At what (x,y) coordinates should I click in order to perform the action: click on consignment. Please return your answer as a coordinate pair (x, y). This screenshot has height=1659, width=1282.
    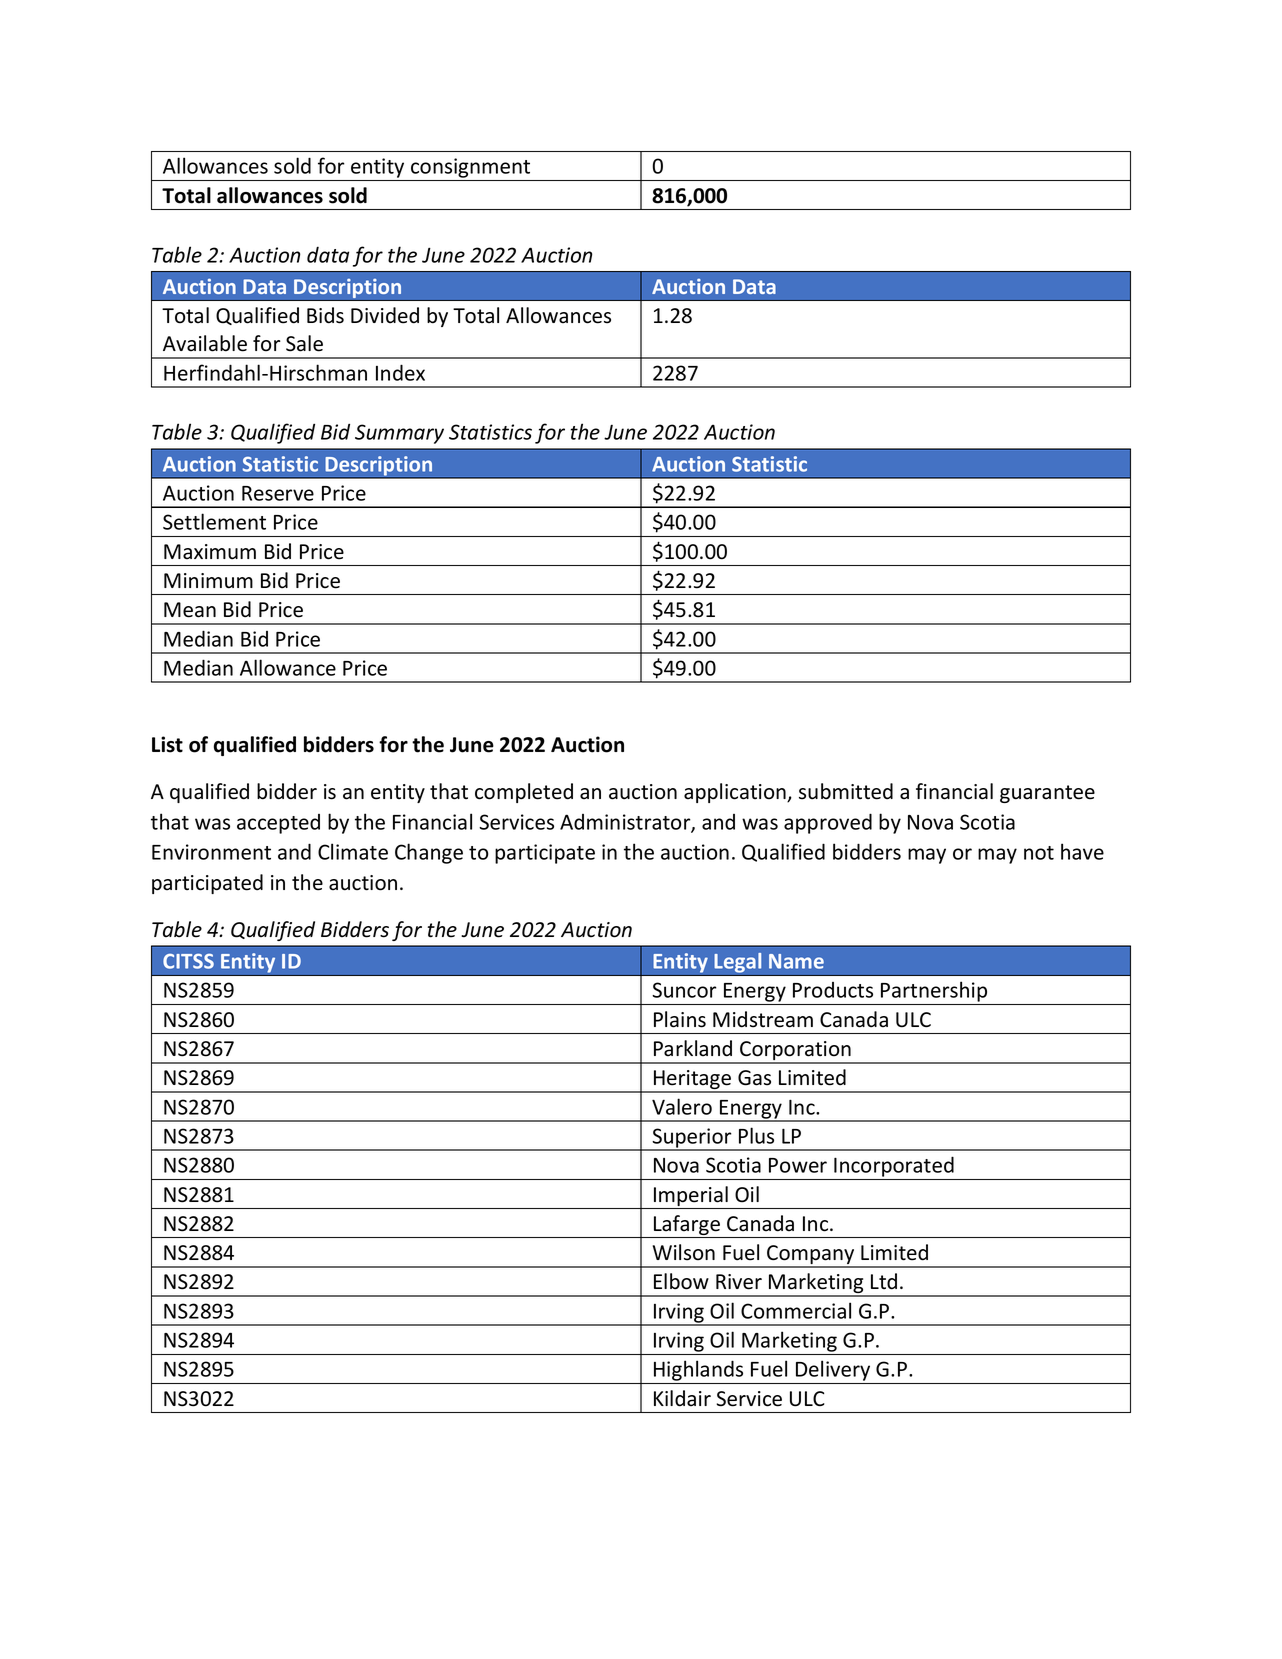
    Looking at the image, I should click on (471, 169).
